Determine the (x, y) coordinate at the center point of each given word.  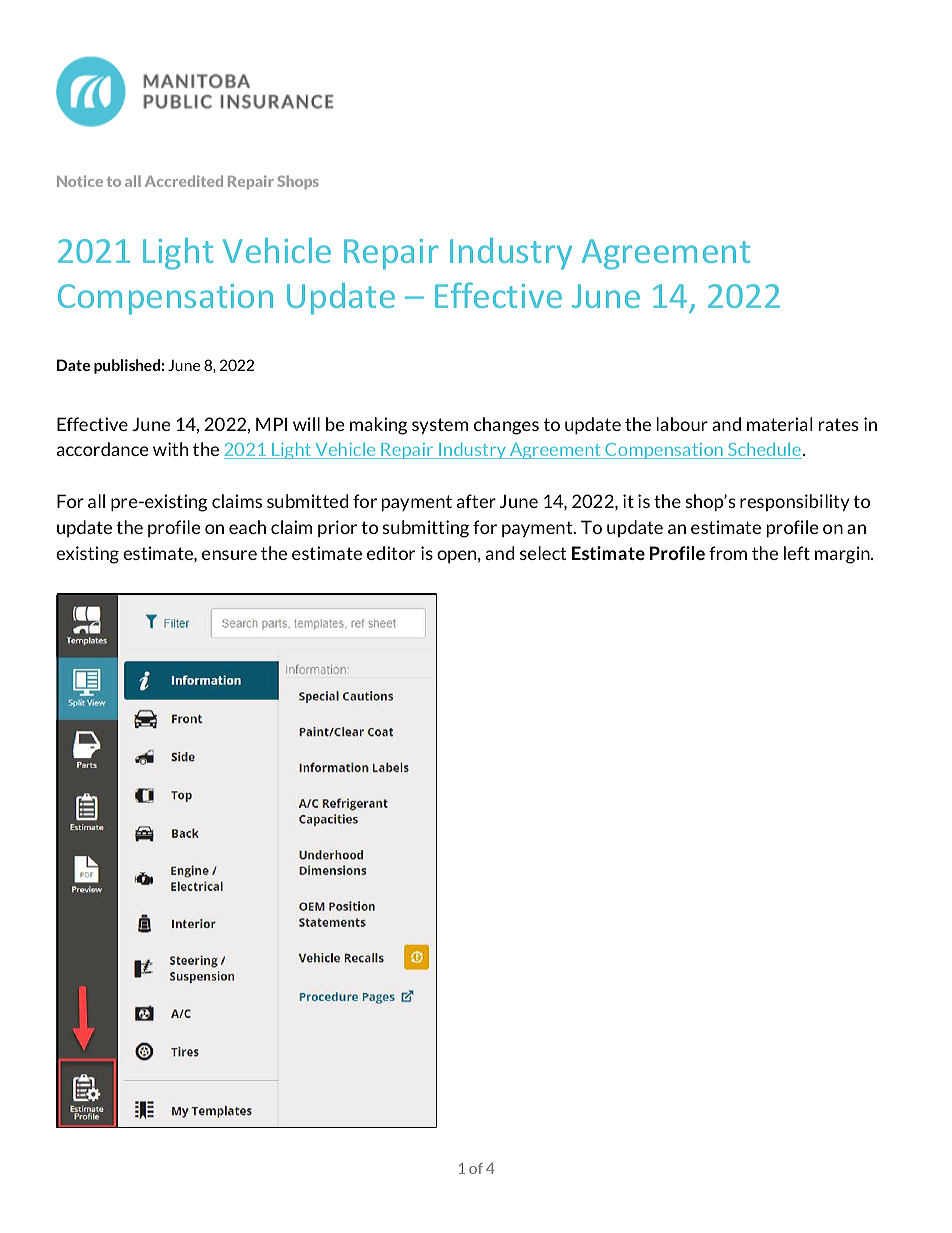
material (779, 424)
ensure (229, 555)
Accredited (184, 181)
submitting (426, 529)
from (728, 553)
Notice (80, 181)
